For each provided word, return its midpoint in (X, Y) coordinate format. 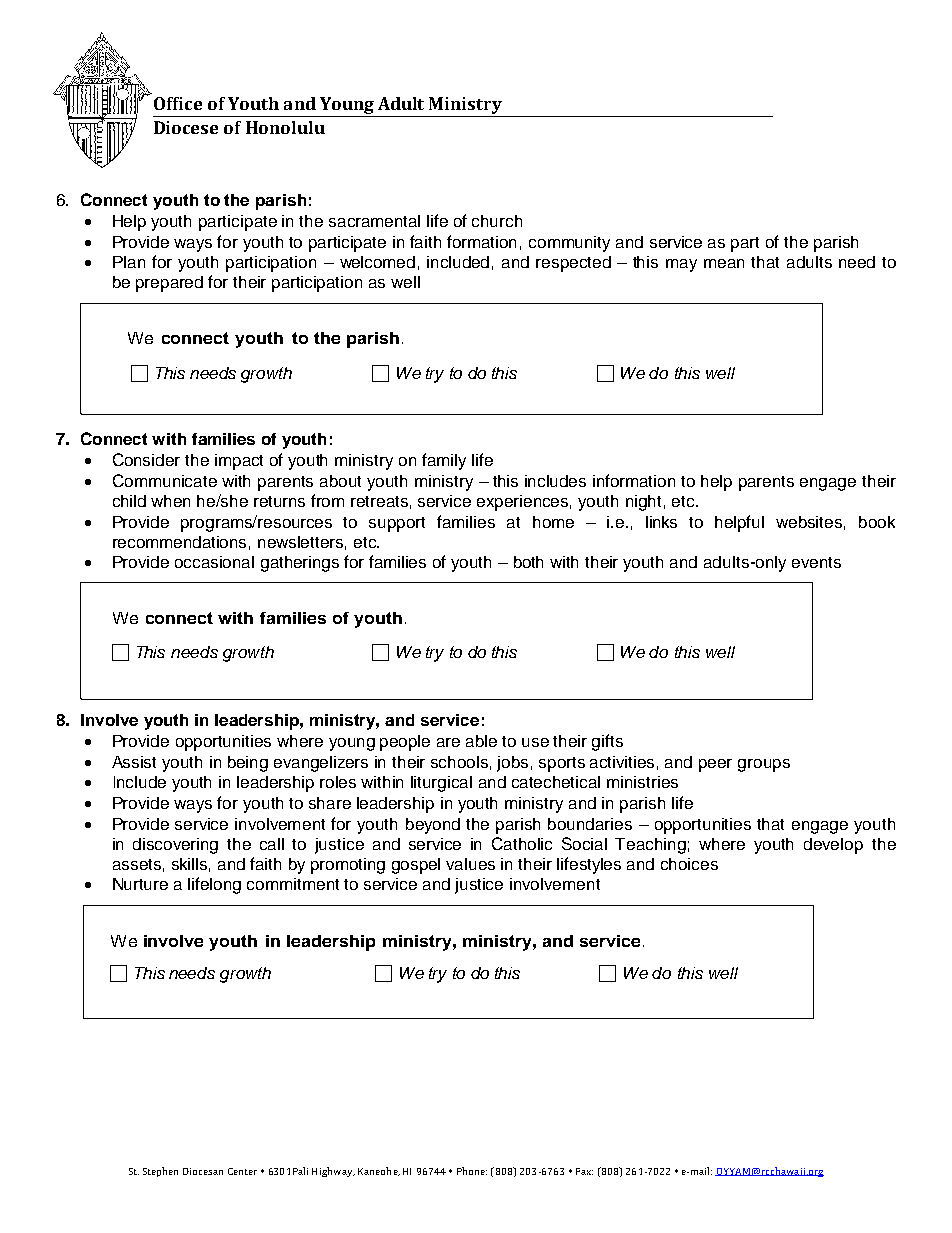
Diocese (186, 127)
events (816, 562)
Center (242, 1171)
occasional (214, 562)
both (528, 562)
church (497, 221)
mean (724, 263)
